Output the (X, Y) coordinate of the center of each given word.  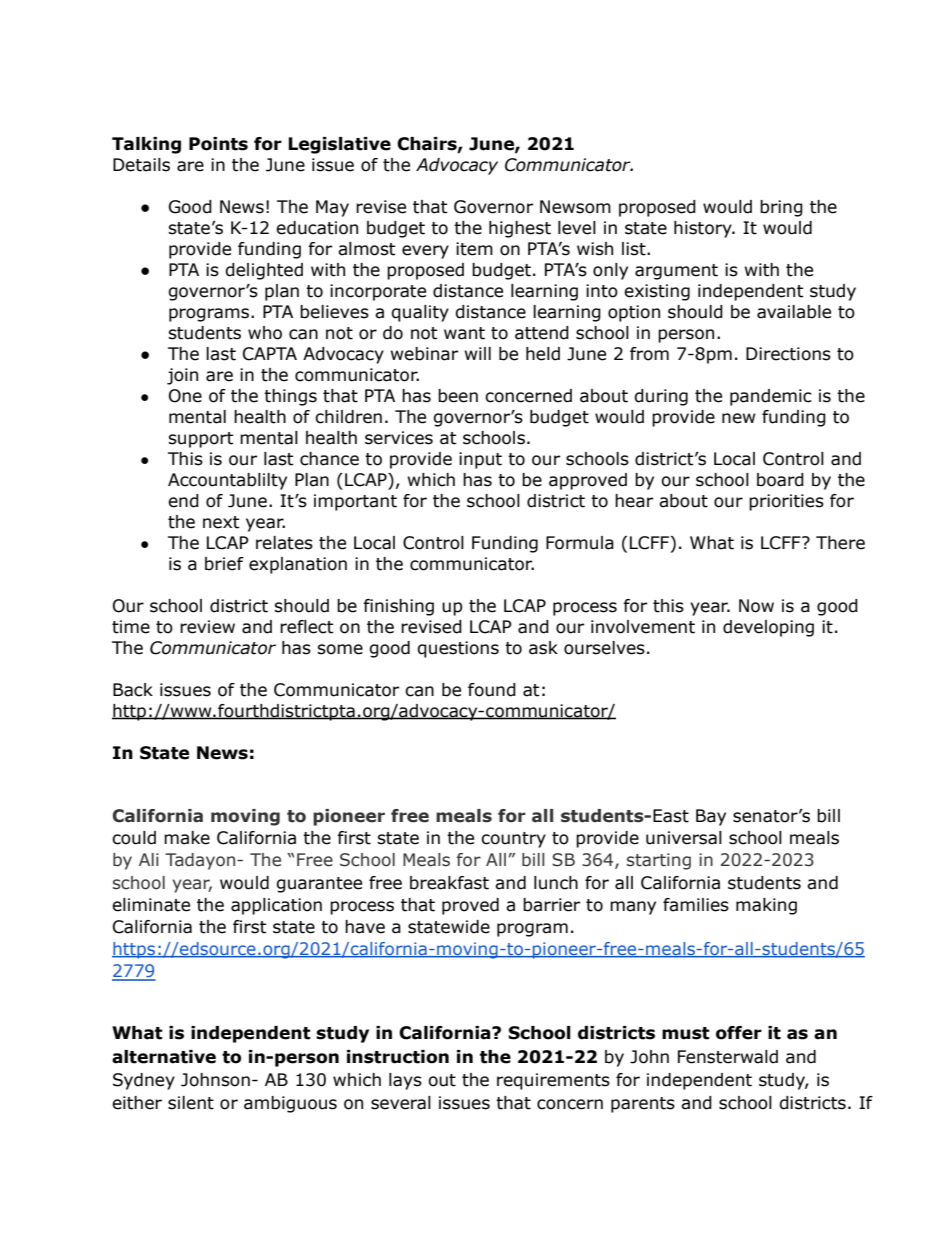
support (200, 440)
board (780, 480)
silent (191, 1103)
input (480, 460)
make (187, 838)
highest (520, 229)
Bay (711, 817)
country (513, 840)
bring (781, 208)
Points (218, 144)
